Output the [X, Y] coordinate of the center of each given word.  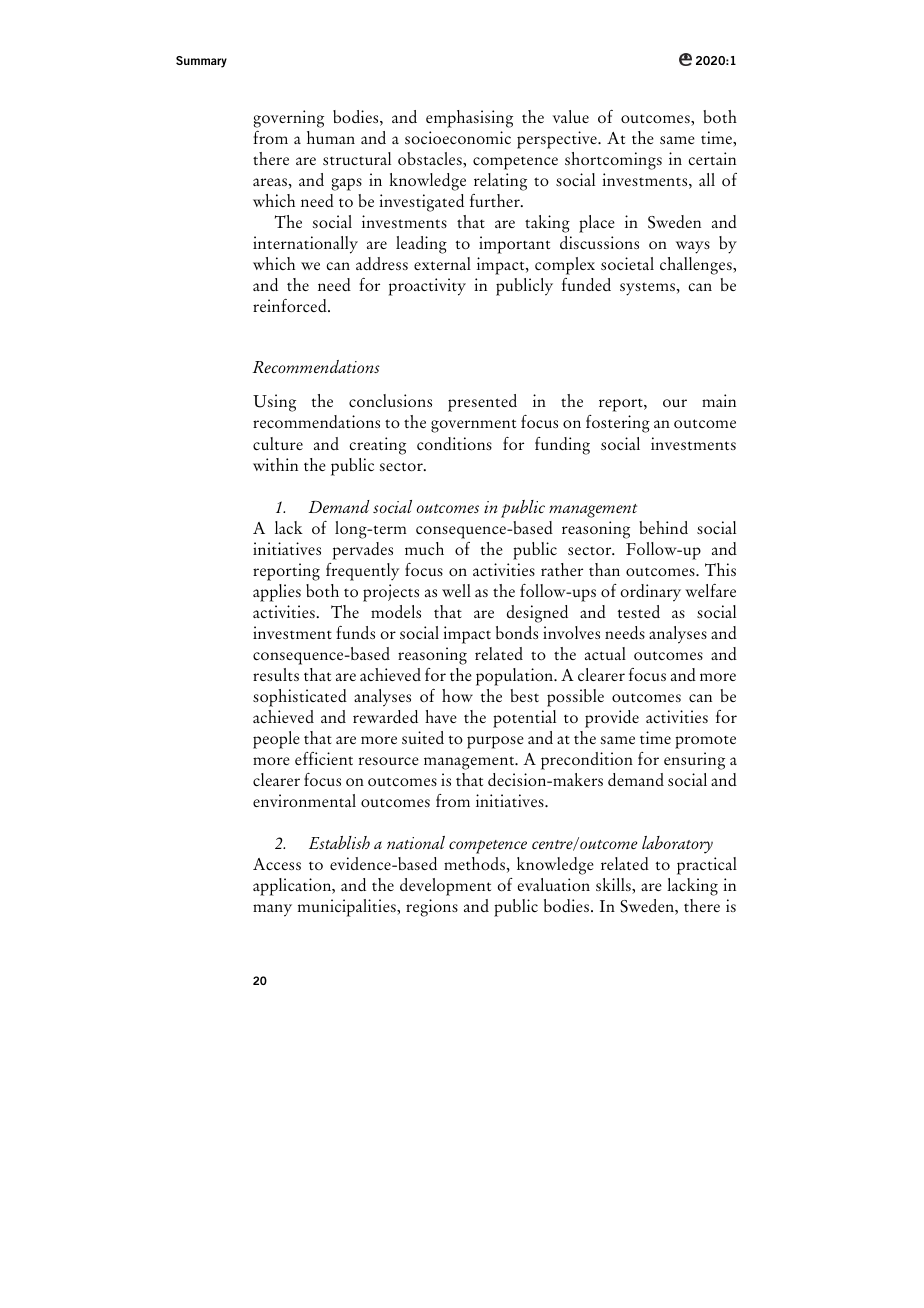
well [456, 590]
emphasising [469, 119]
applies [277, 593]
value [571, 116]
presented [482, 403]
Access [277, 864]
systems [647, 289]
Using [274, 403]
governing [289, 119]
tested [639, 611]
